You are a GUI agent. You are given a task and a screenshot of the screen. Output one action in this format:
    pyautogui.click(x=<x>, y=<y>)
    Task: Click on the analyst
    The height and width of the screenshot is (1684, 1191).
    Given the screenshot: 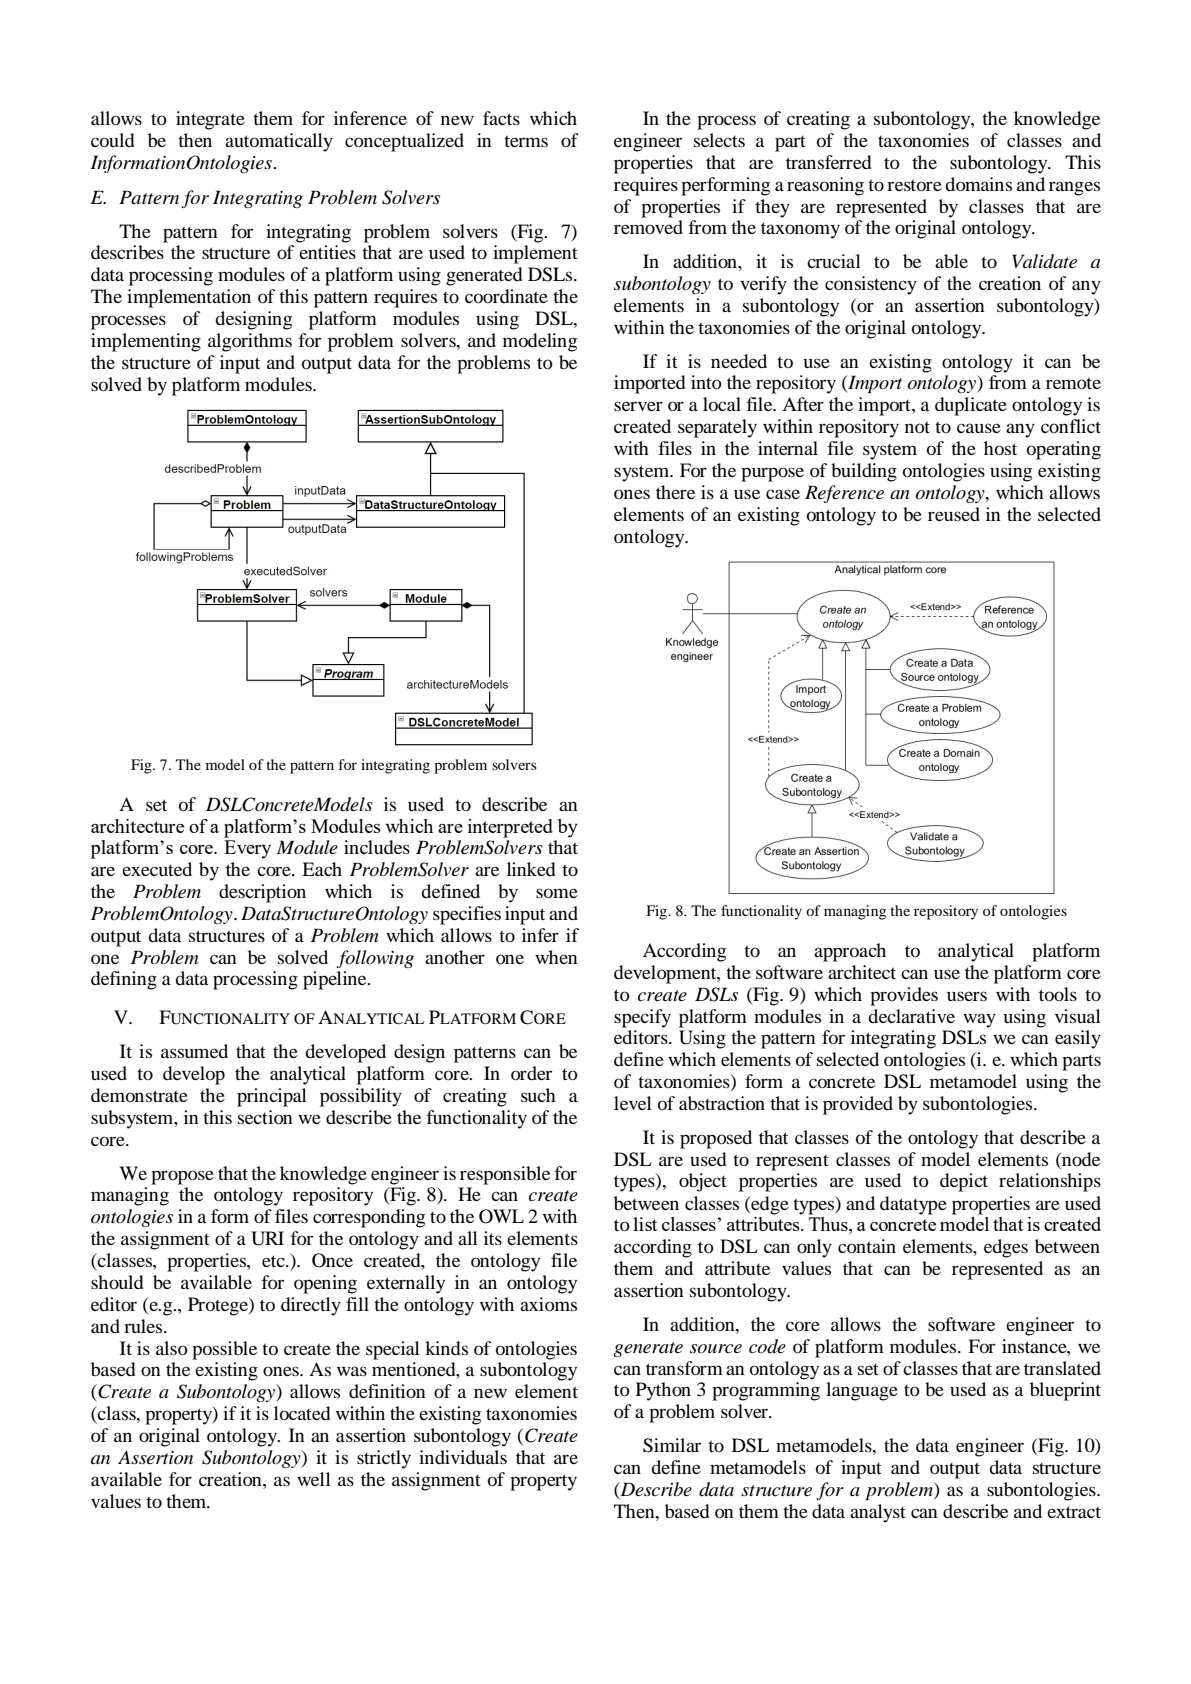 What is the action you would take?
    pyautogui.click(x=878, y=1513)
